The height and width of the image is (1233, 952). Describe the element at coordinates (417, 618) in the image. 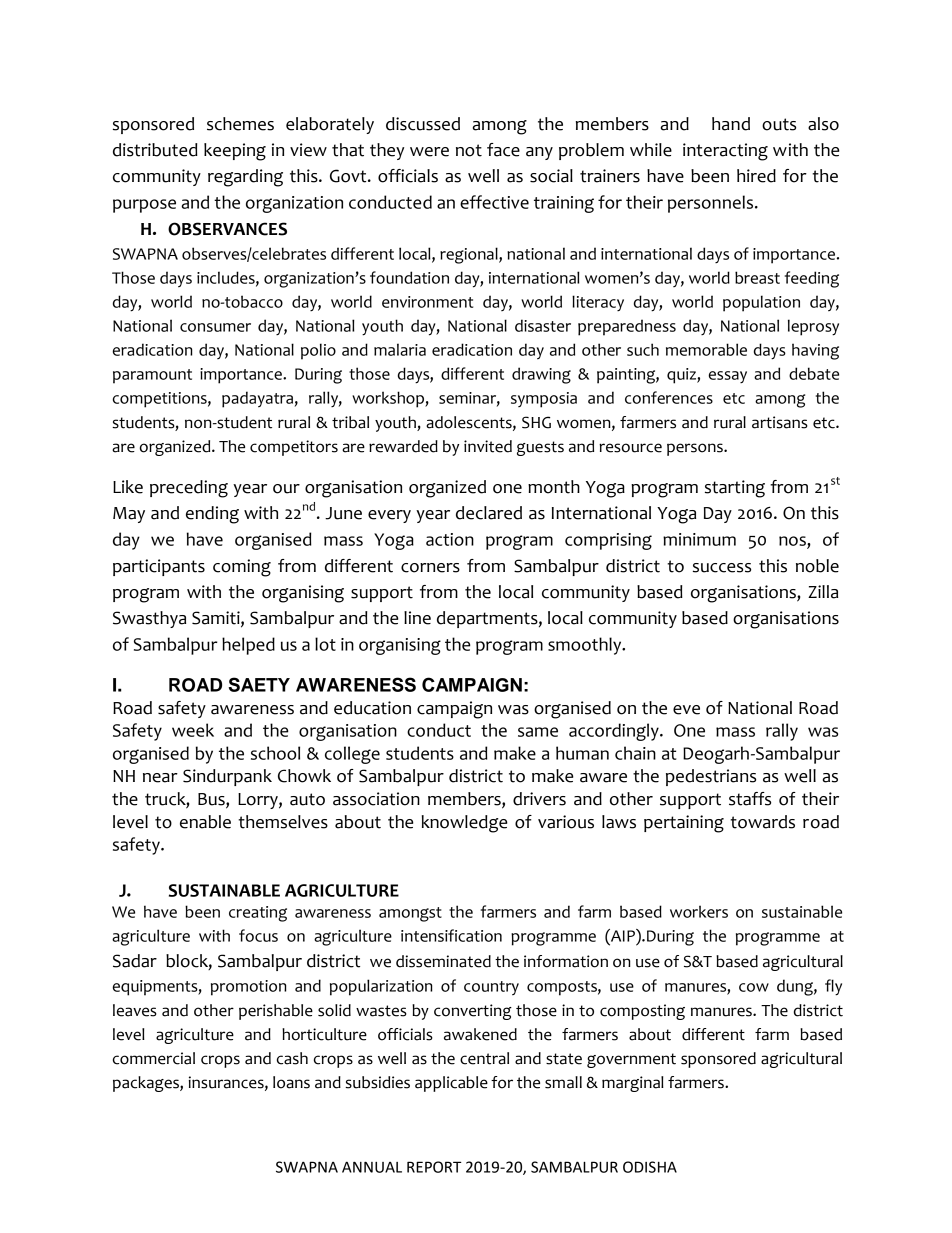

I see `line` at that location.
